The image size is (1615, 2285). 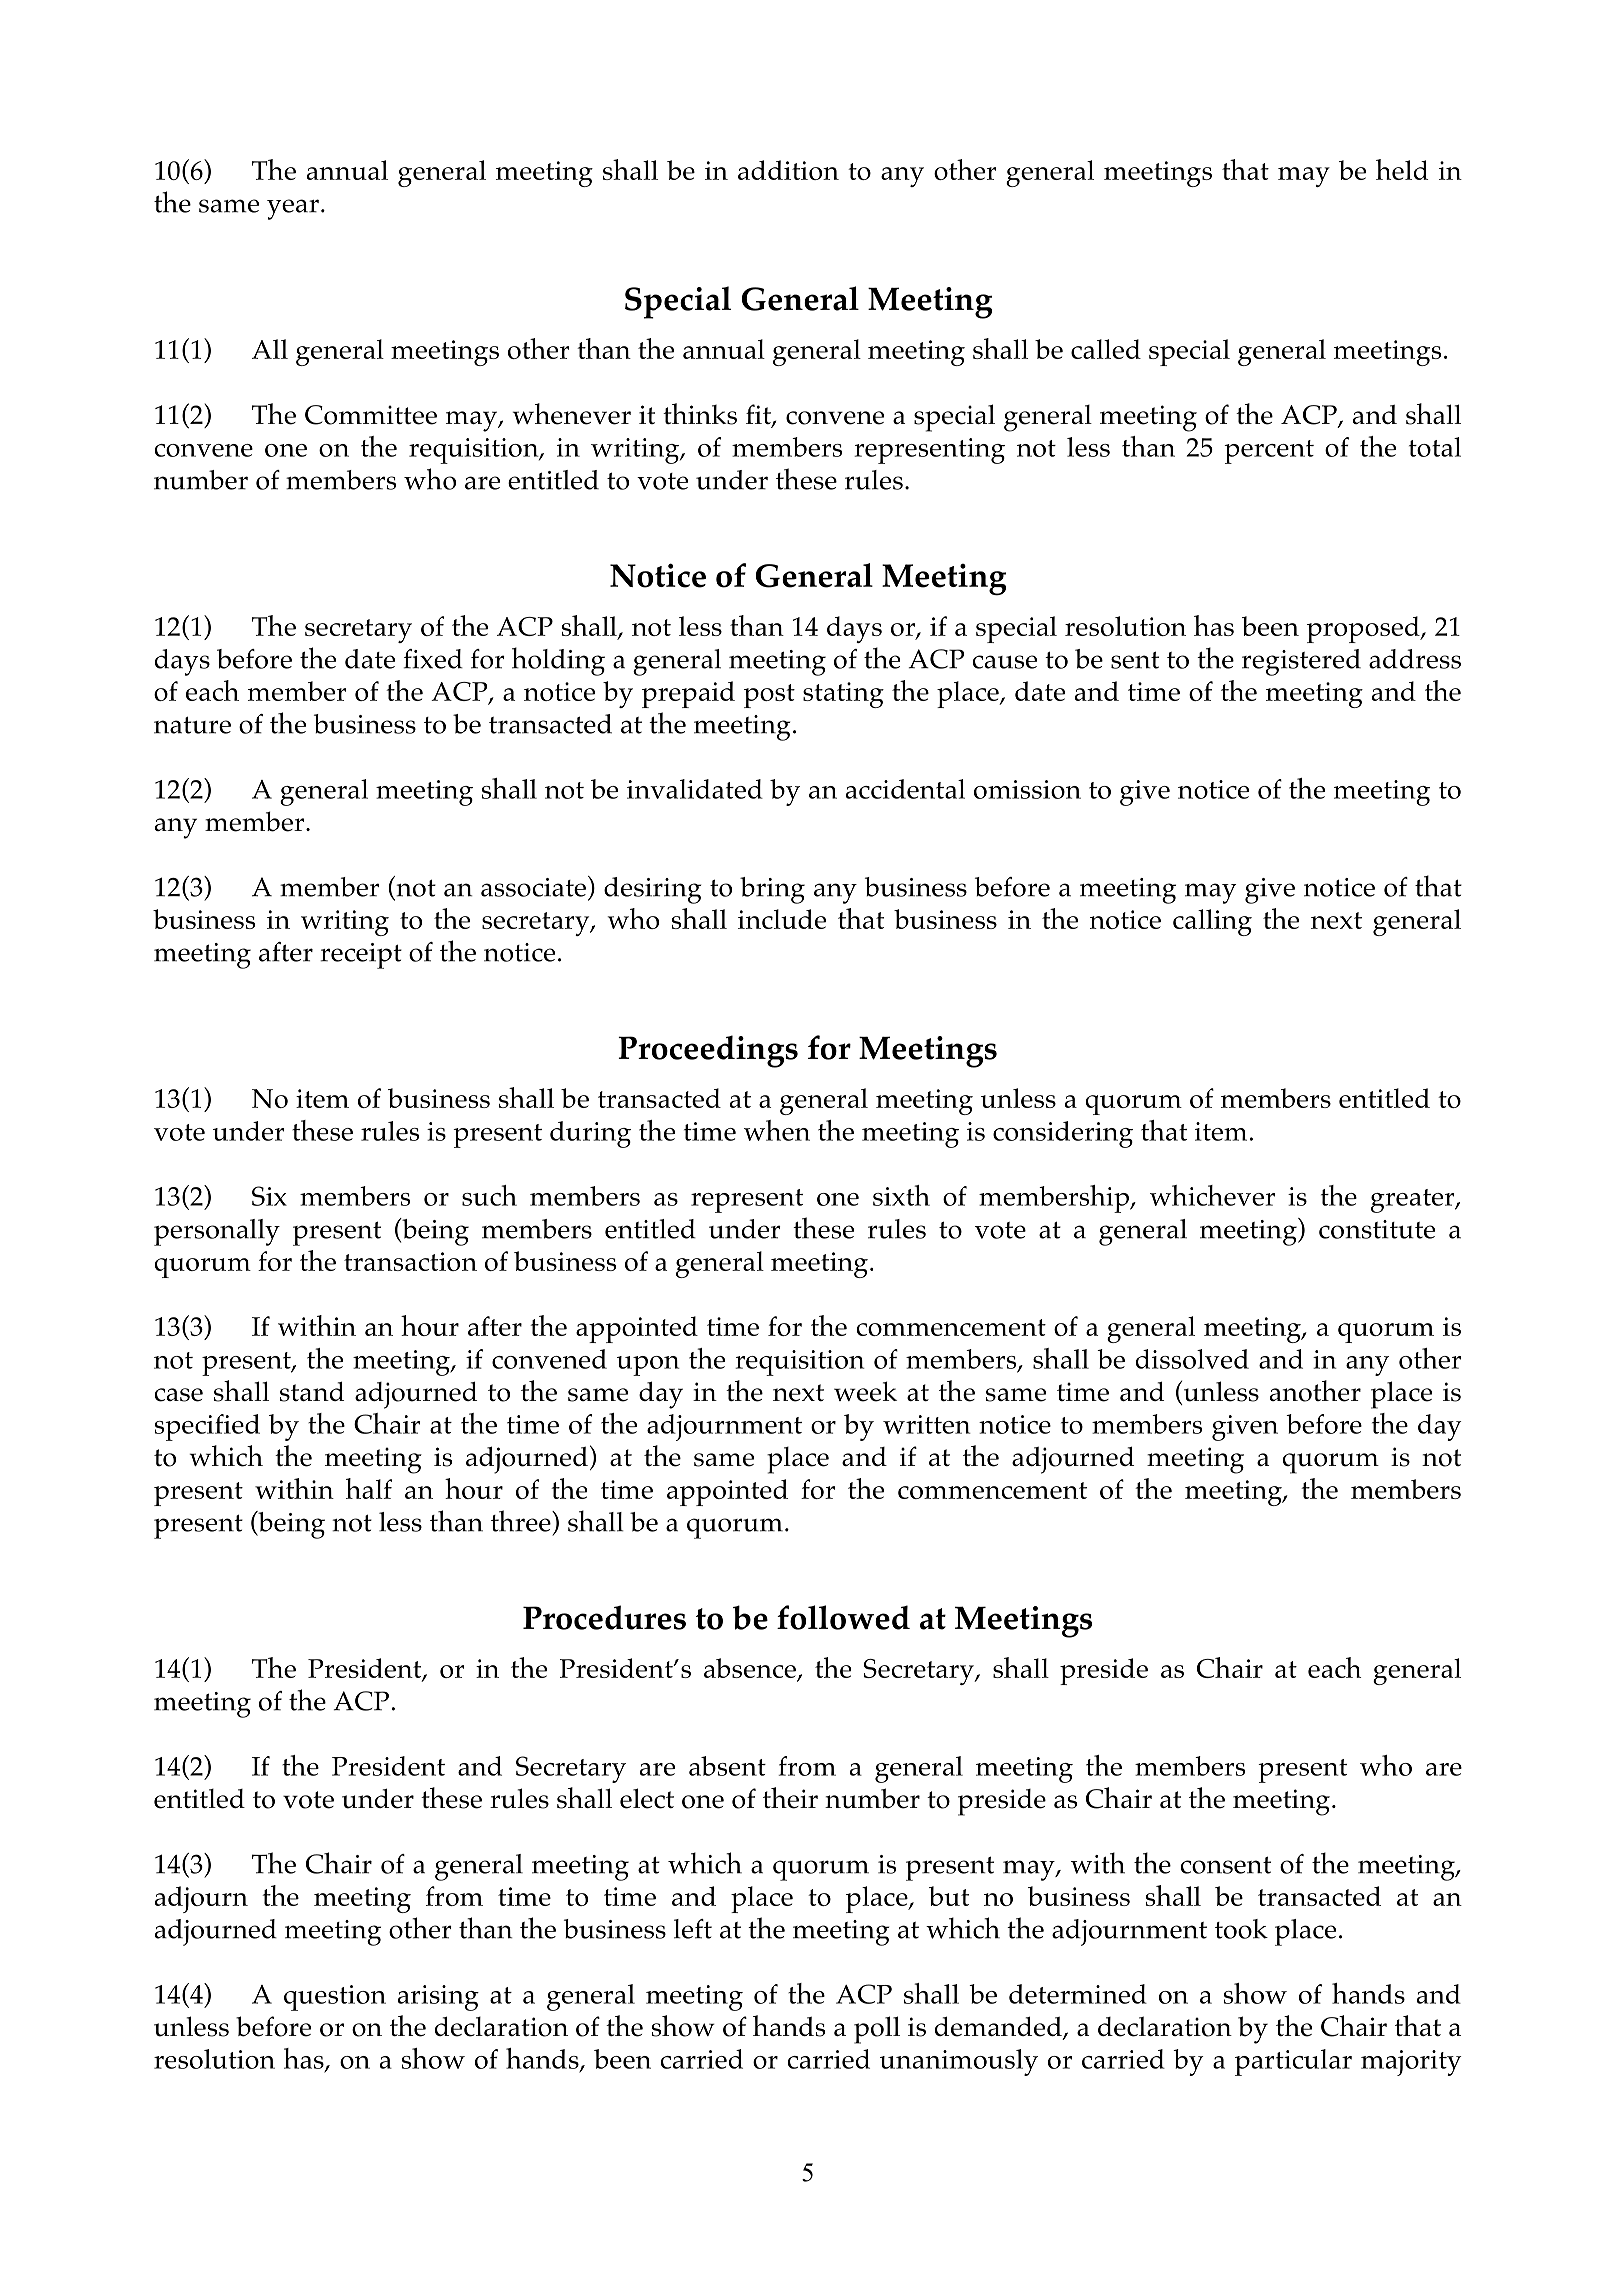 I want to click on addition, so click(x=788, y=170).
